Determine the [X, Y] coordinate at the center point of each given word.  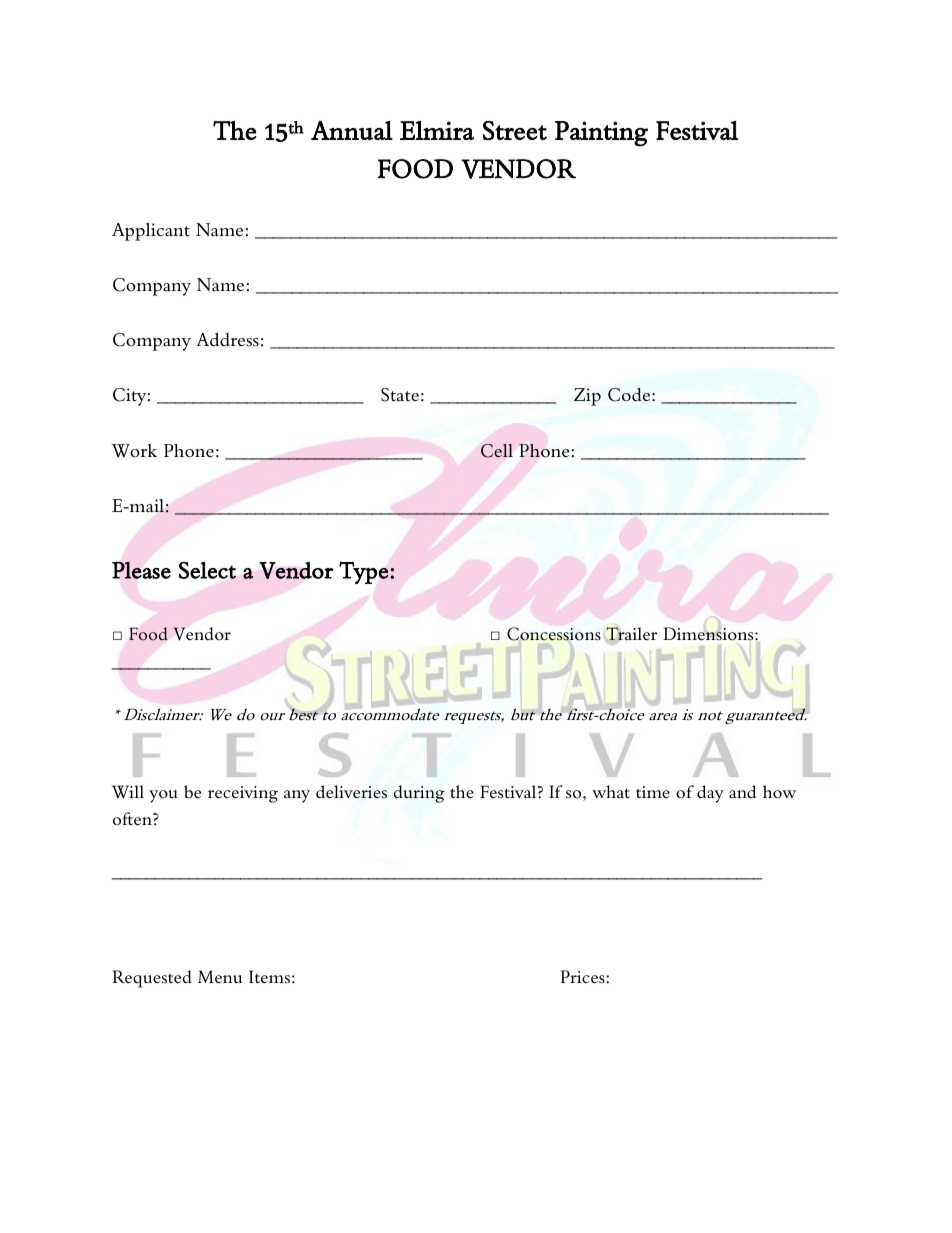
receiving [243, 794]
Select [207, 570]
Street [515, 130]
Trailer [630, 634]
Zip [587, 397]
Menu [220, 976]
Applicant [151, 232]
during [419, 794]
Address [227, 340]
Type [364, 573]
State [400, 395]
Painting [601, 134]
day [710, 794]
